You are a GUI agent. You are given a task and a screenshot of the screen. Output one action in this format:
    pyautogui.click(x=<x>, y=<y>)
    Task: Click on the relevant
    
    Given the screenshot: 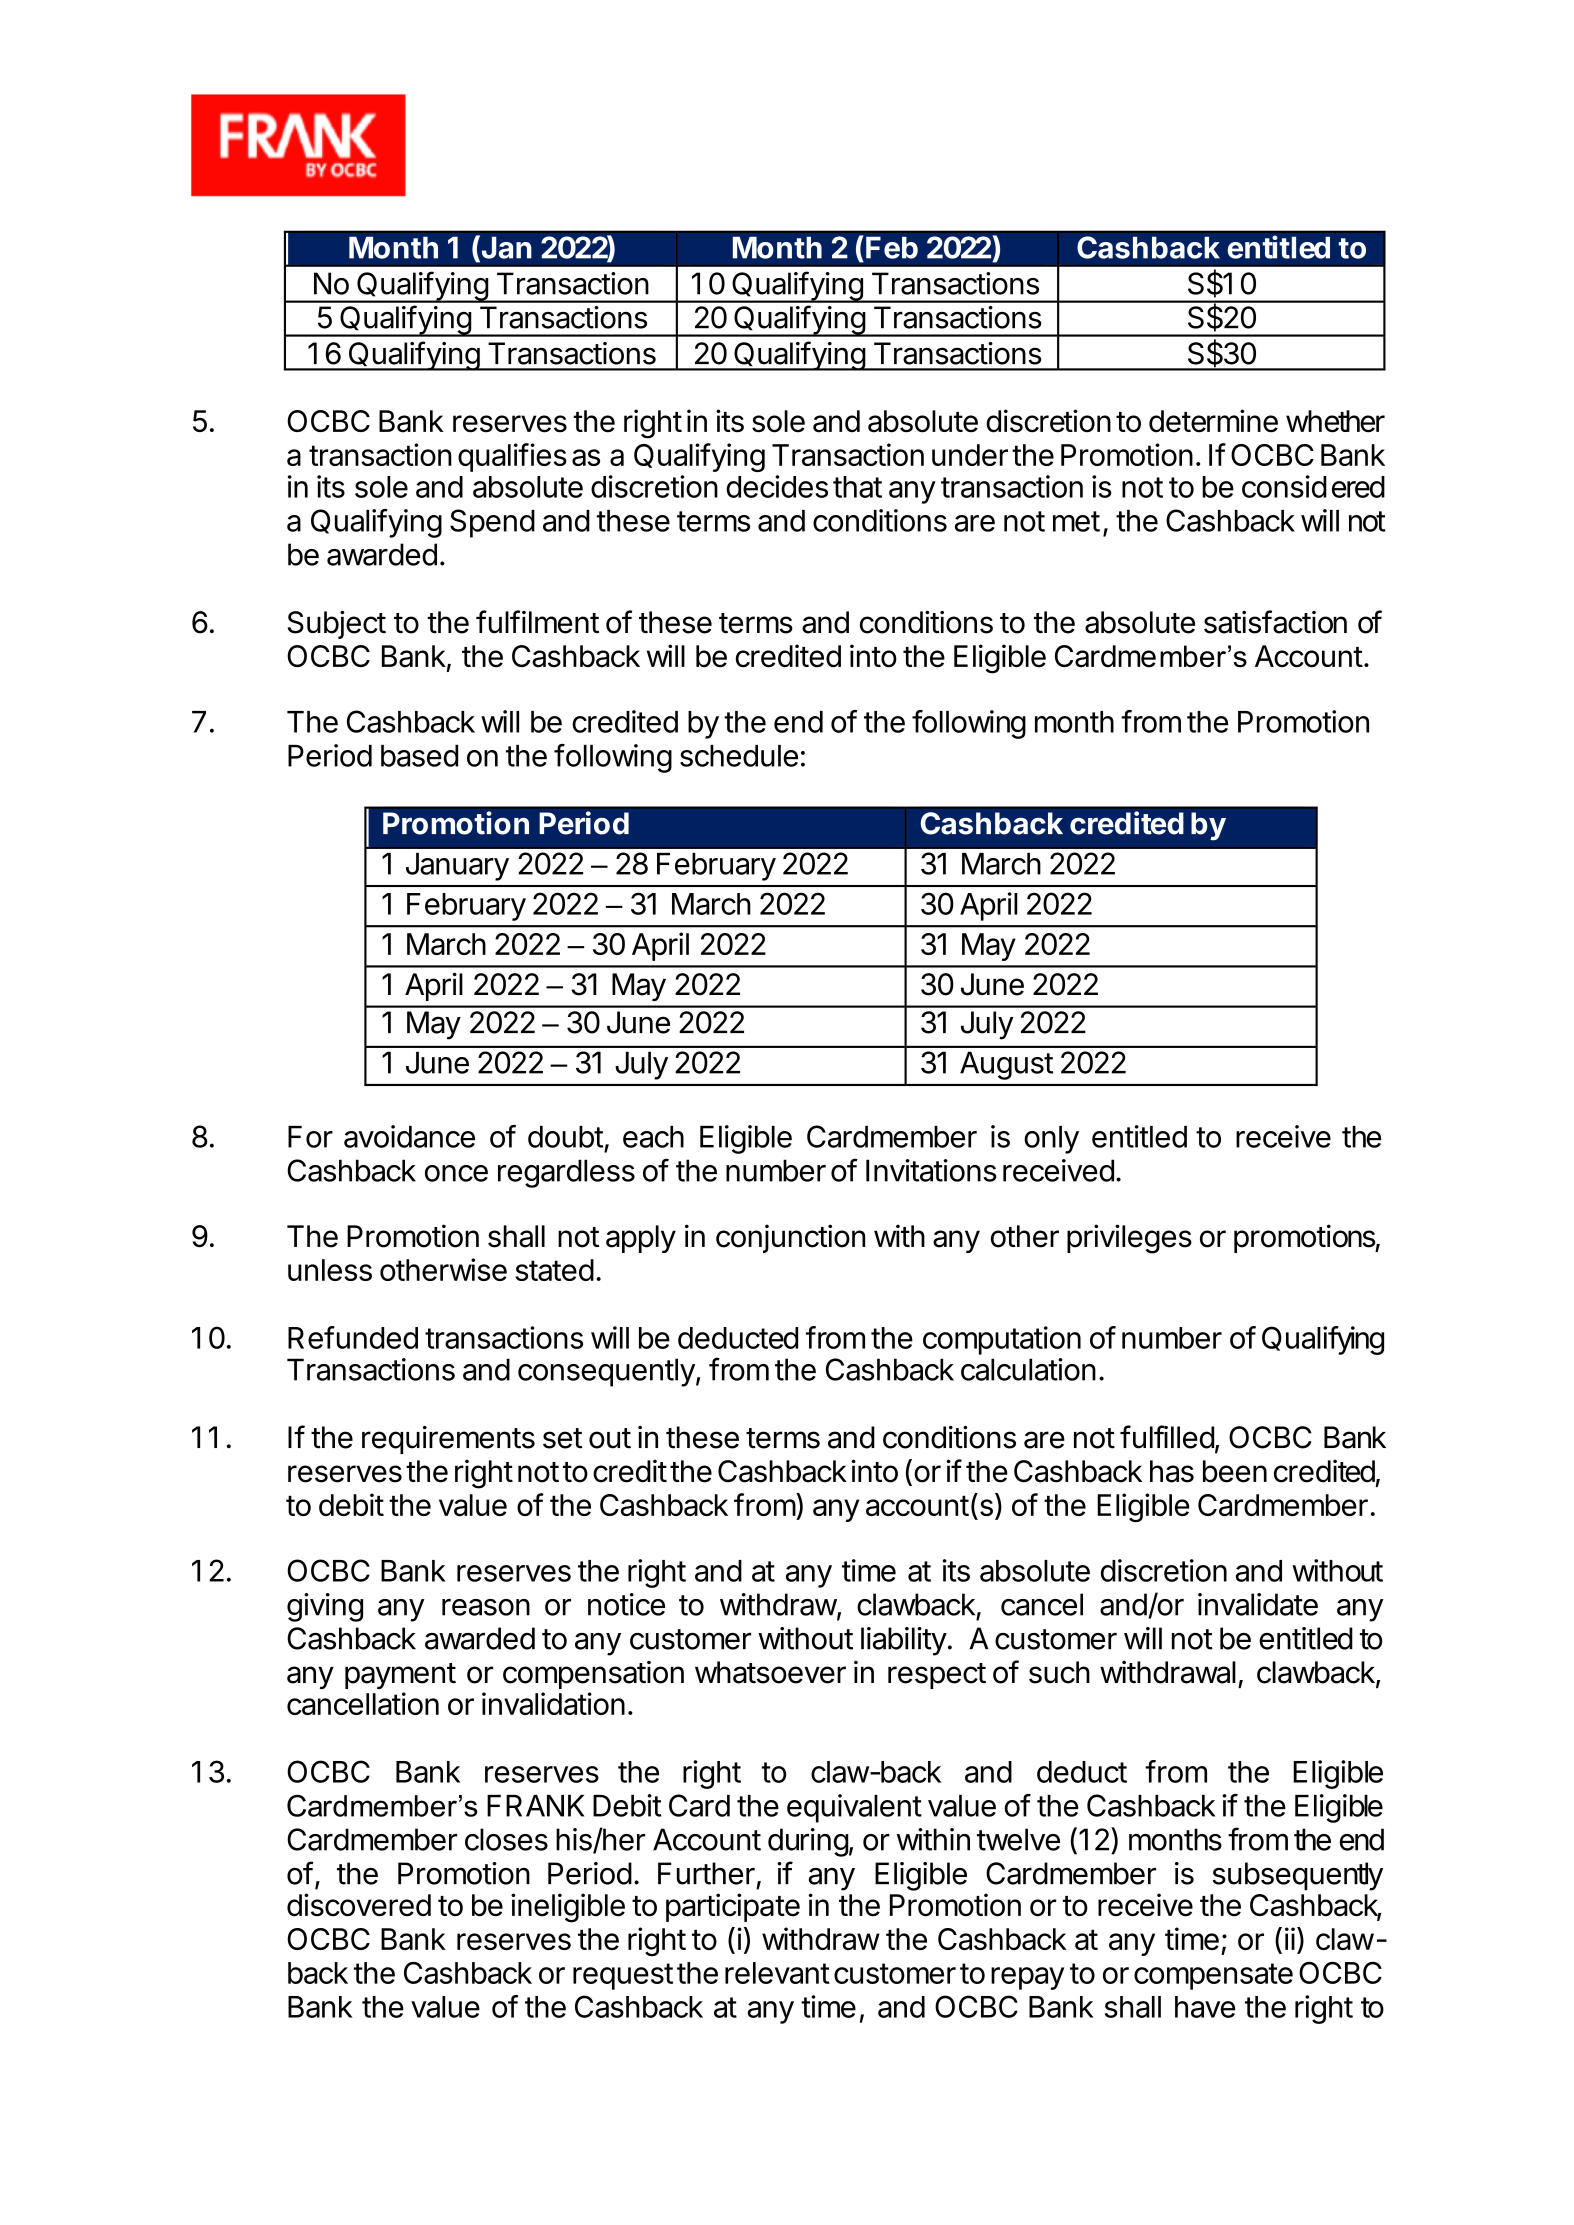 What is the action you would take?
    pyautogui.click(x=777, y=1973)
